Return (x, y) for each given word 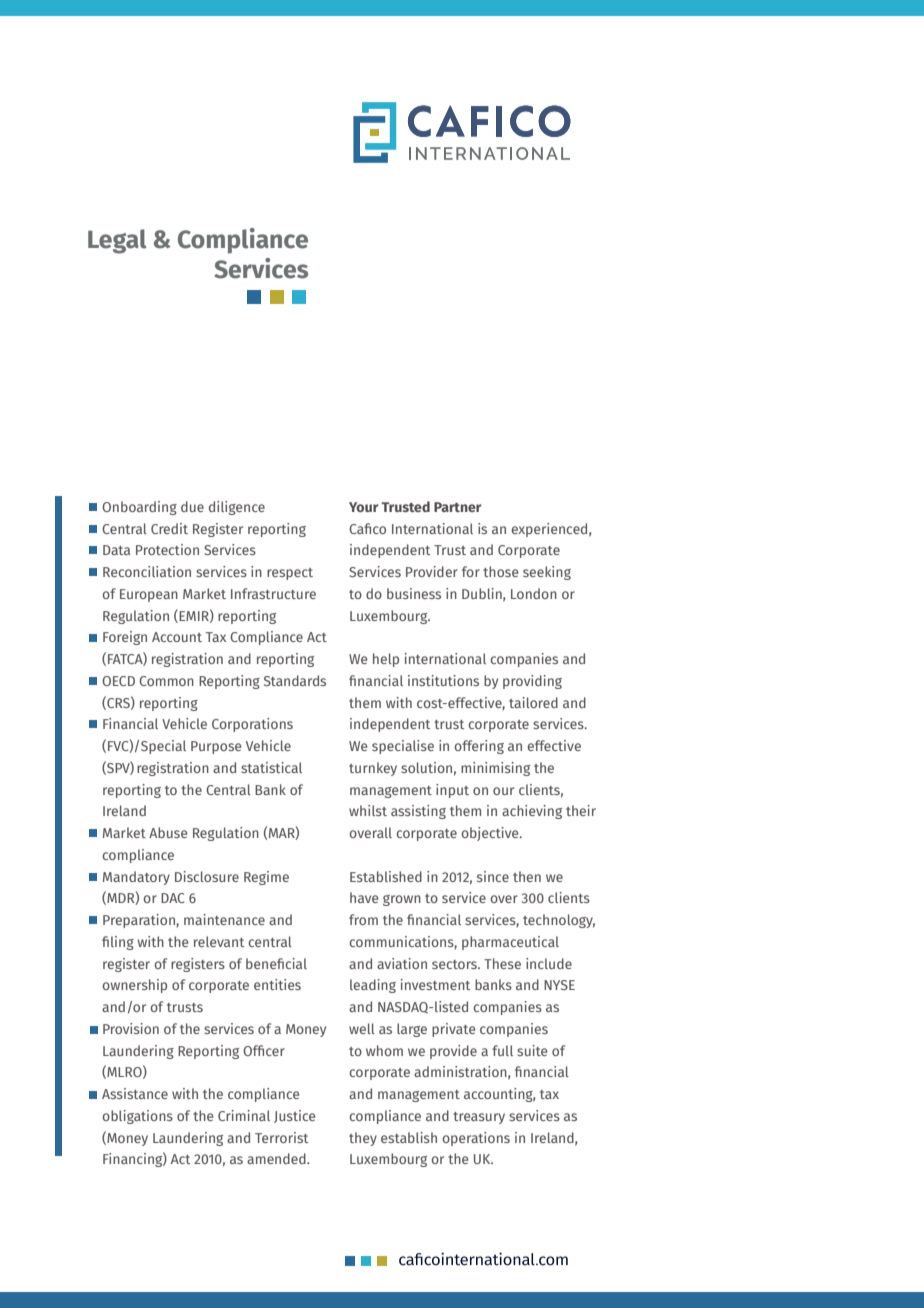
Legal (117, 241)
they (363, 1139)
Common (166, 681)
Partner (457, 507)
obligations (137, 1117)
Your (363, 507)
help (386, 660)
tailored (533, 702)
